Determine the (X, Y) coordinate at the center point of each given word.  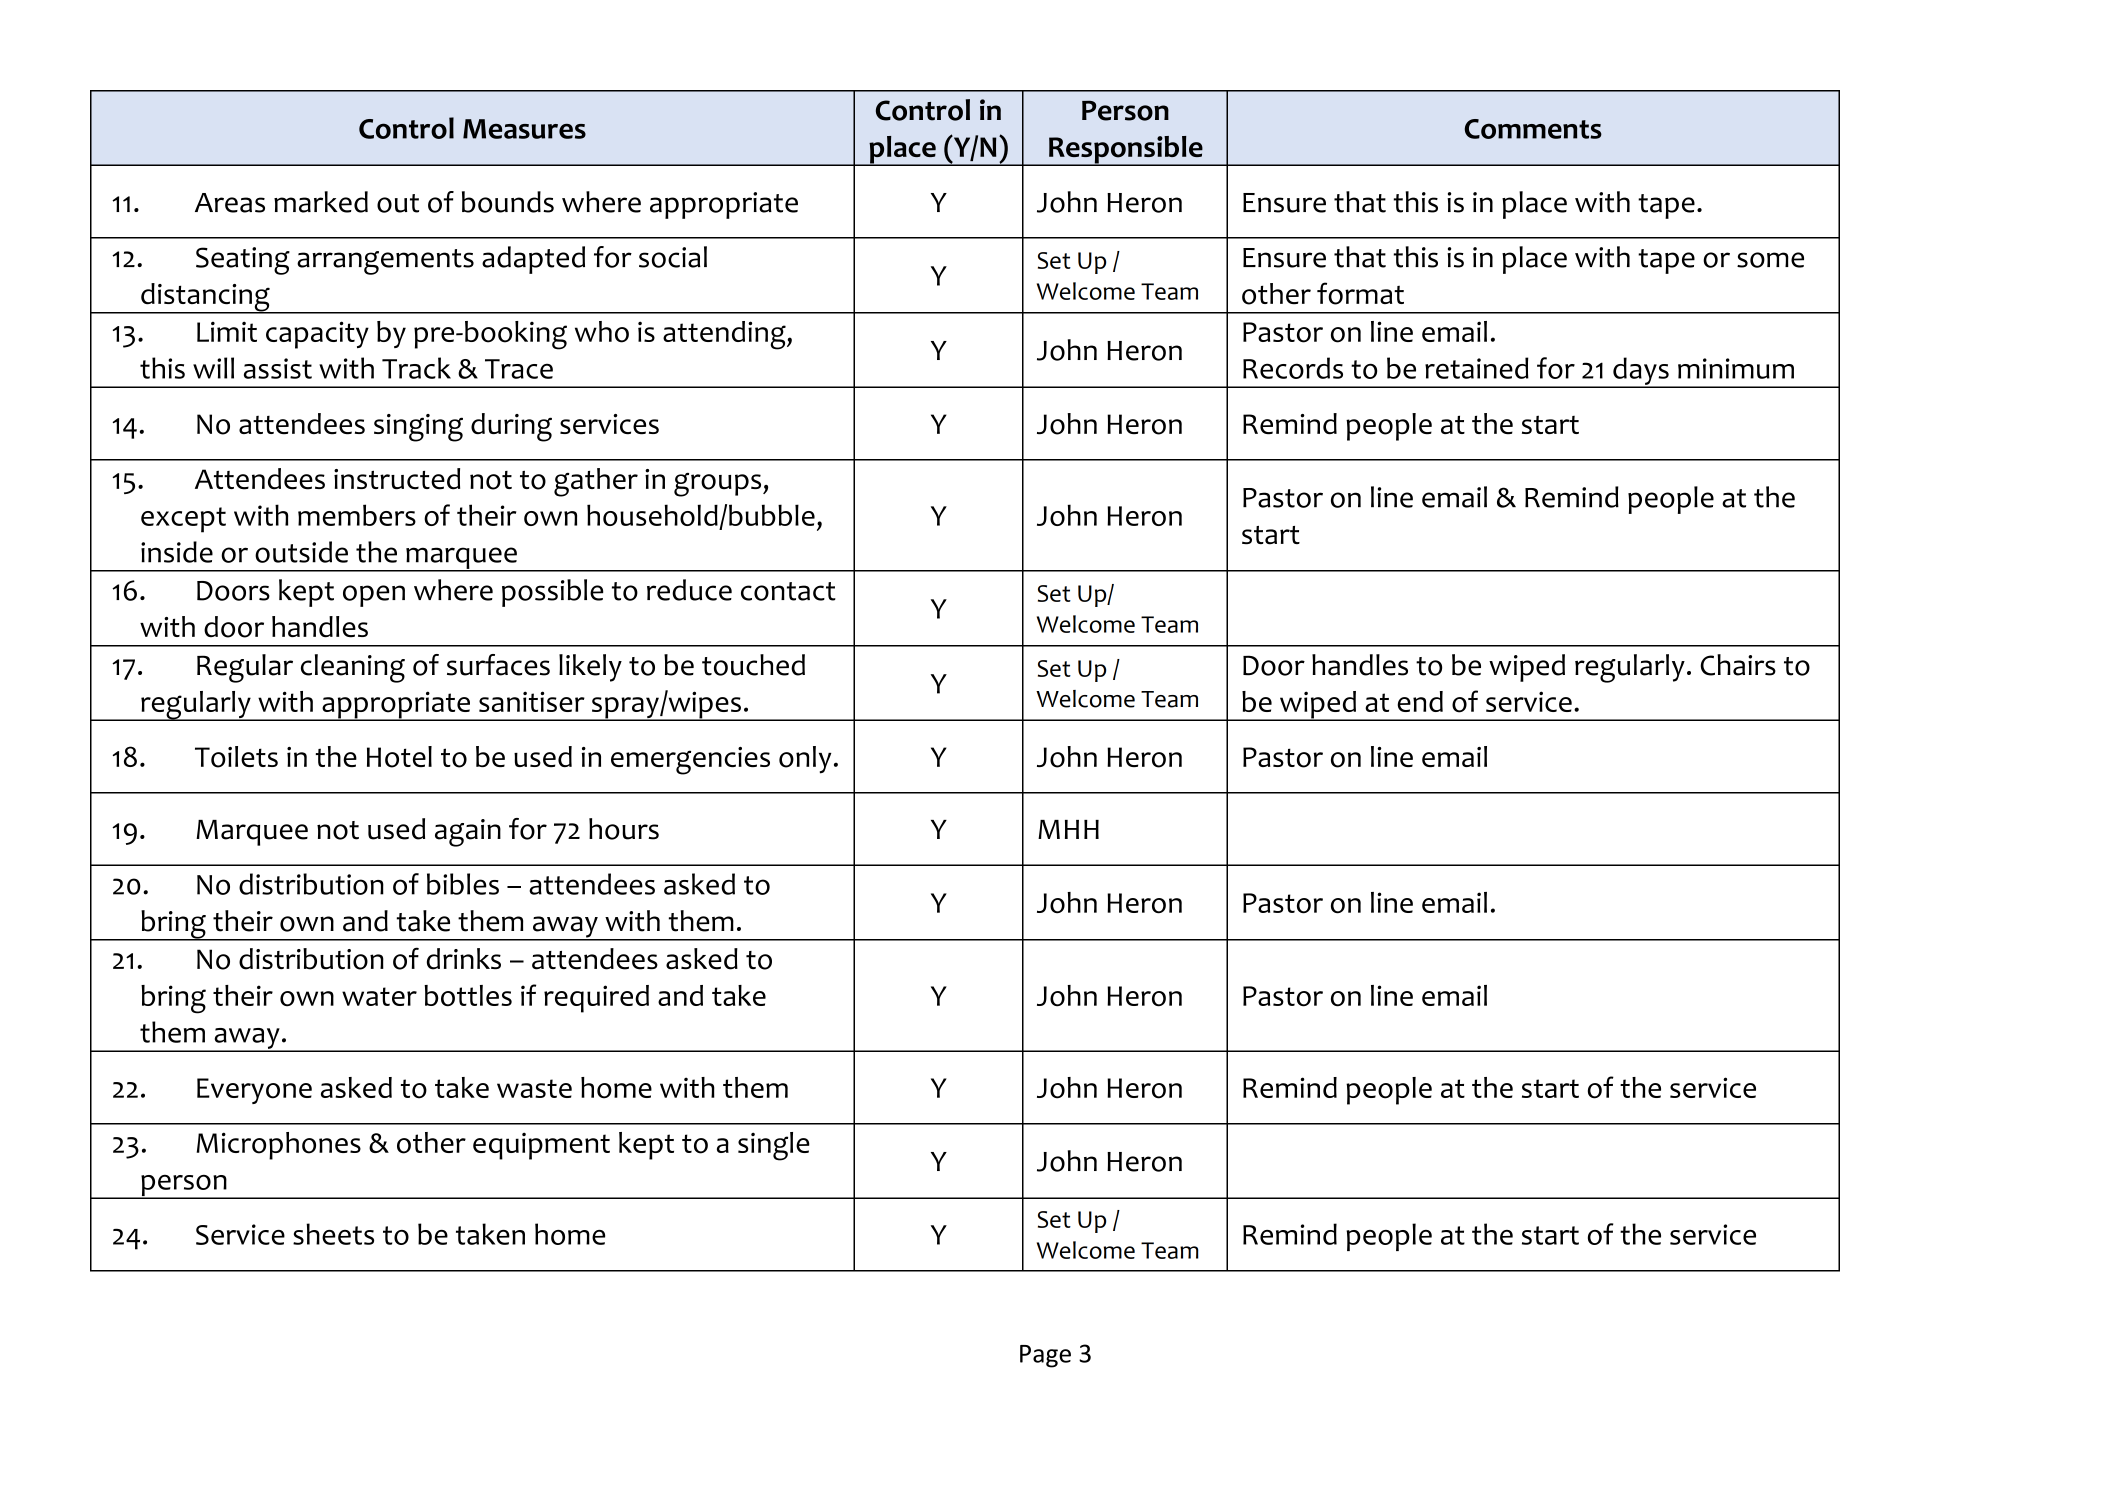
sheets (333, 1234)
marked (321, 202)
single (774, 1146)
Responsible (1126, 151)
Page (1045, 1356)
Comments (1533, 129)
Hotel (399, 757)
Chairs (1738, 665)
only (805, 760)
